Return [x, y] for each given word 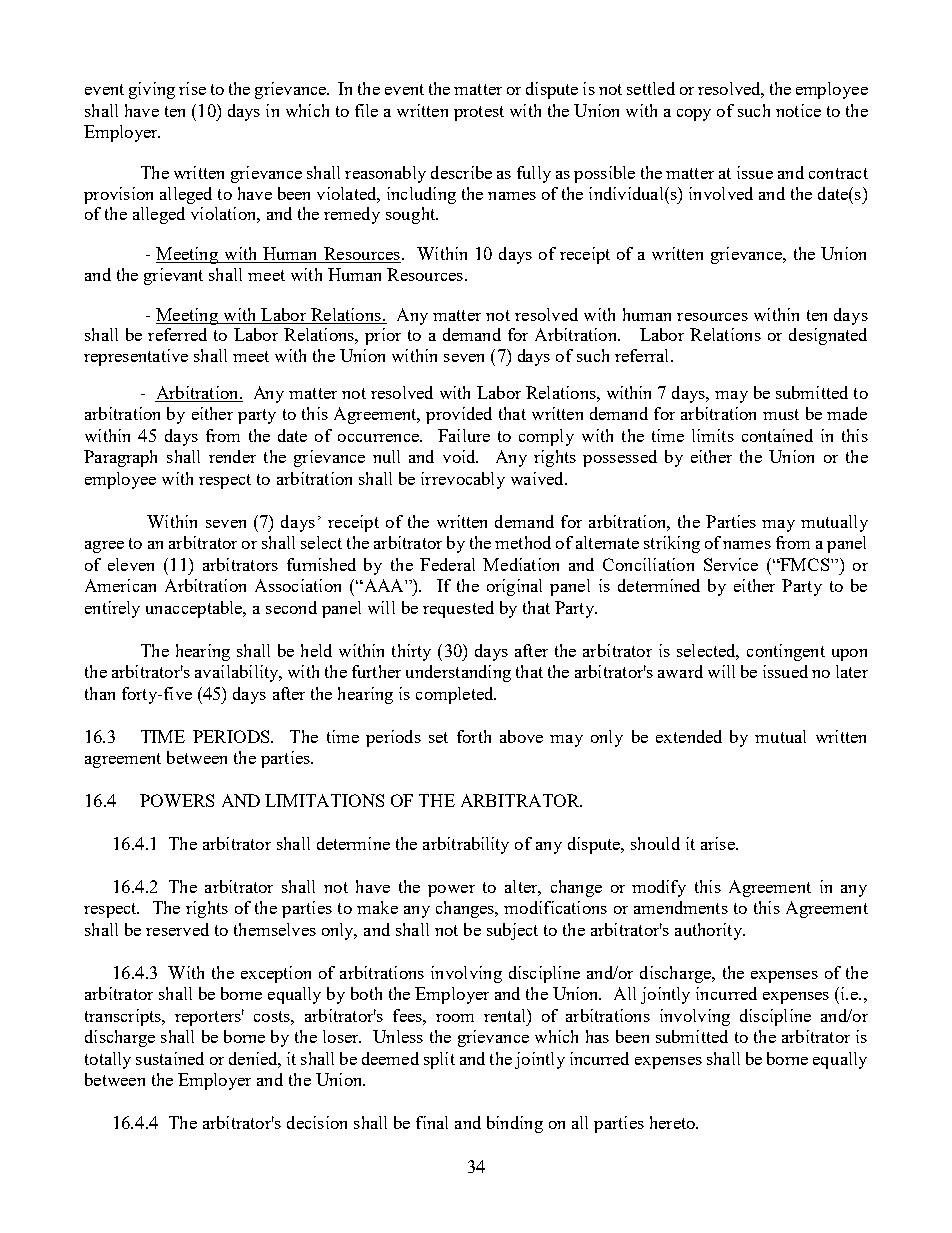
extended [689, 736]
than [100, 693]
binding [515, 1124]
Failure [464, 435]
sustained [170, 1058]
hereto [673, 1122]
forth [474, 736]
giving [152, 90]
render [232, 456]
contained [777, 435]
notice [798, 110]
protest [479, 113]
